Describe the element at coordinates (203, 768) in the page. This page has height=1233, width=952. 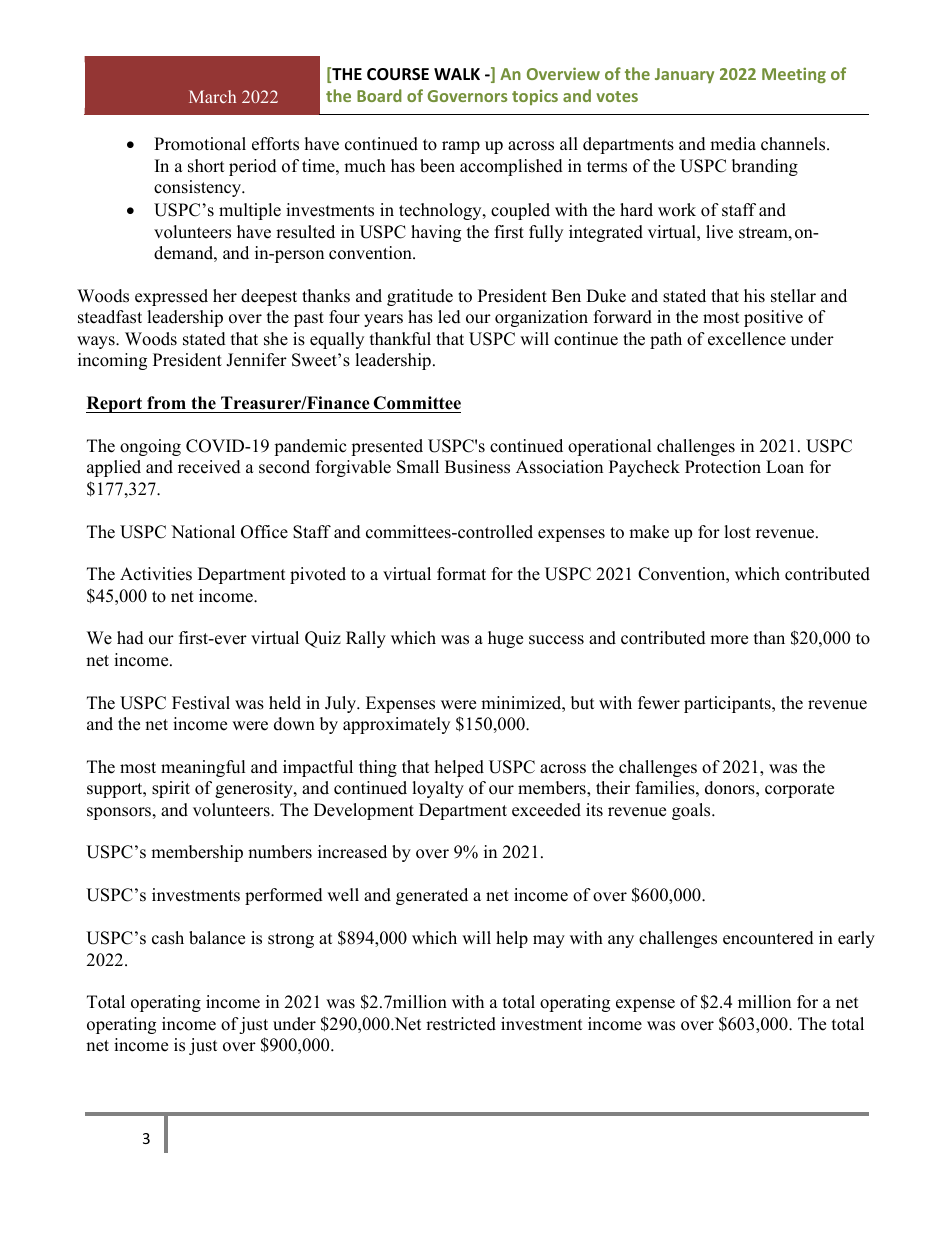
I see `meaningful` at that location.
